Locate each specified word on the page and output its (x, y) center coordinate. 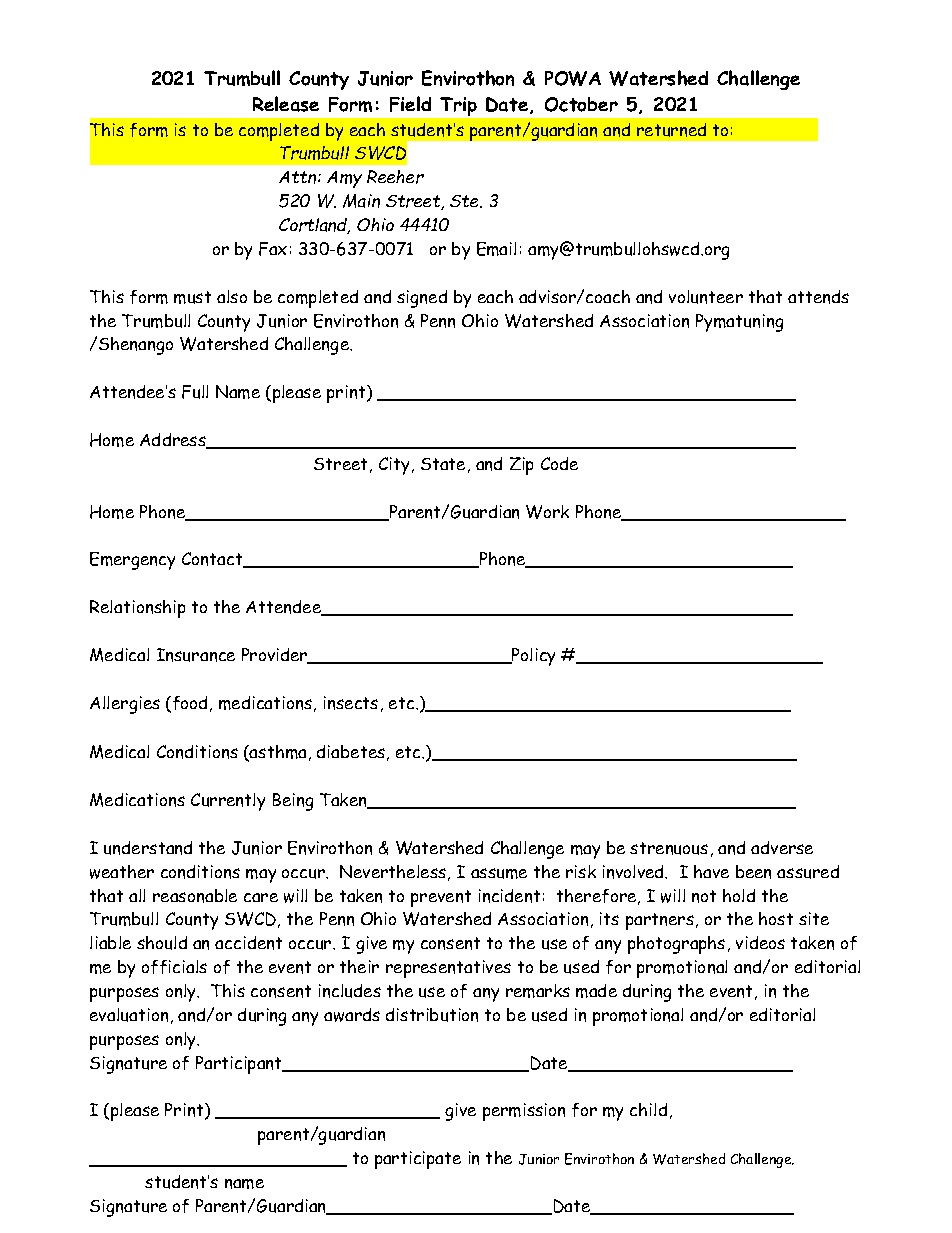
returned (671, 130)
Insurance (196, 655)
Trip (458, 106)
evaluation (129, 1015)
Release (286, 104)
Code (559, 463)
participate (418, 1160)
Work (547, 512)
